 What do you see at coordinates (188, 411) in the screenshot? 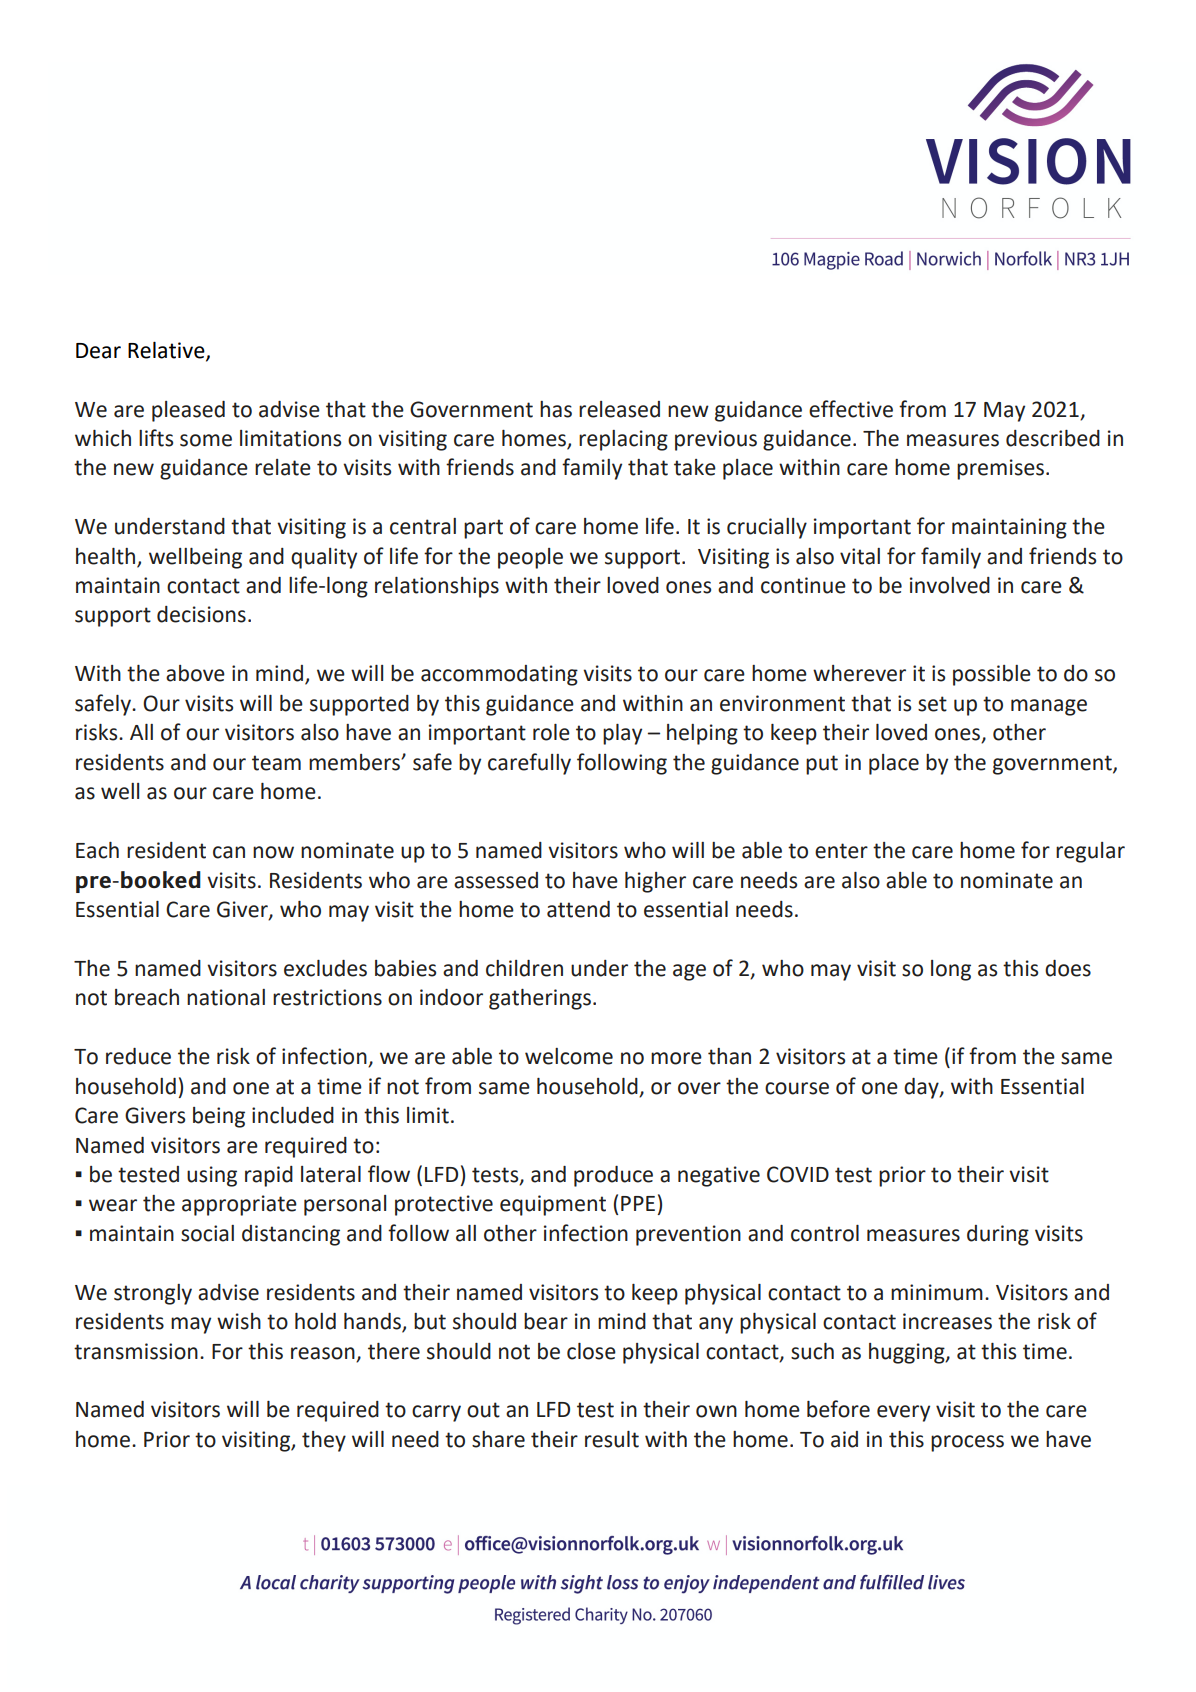
I see `pleased` at bounding box center [188, 411].
